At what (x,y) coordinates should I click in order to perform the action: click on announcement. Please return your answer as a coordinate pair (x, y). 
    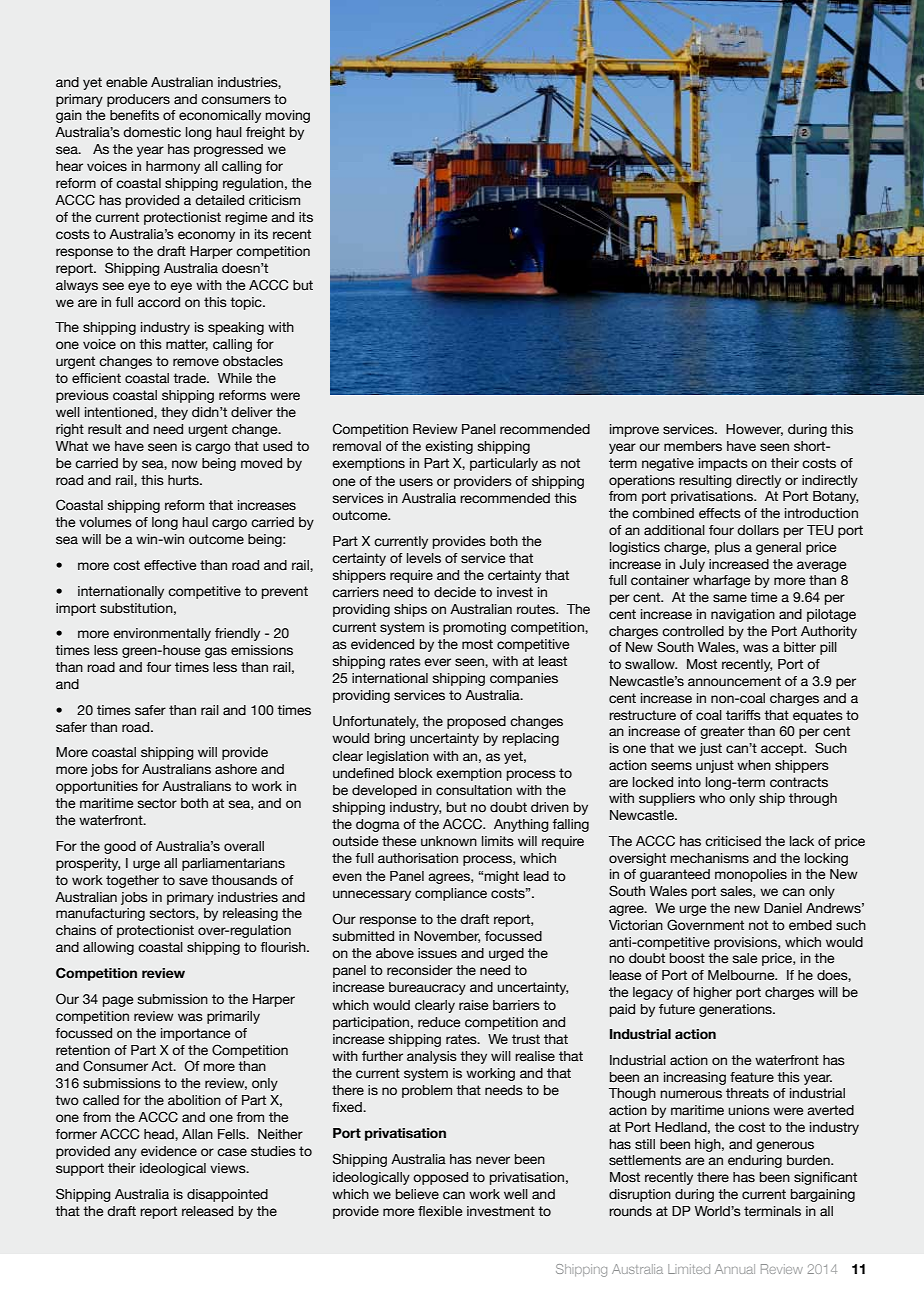
    Looking at the image, I should click on (734, 681).
